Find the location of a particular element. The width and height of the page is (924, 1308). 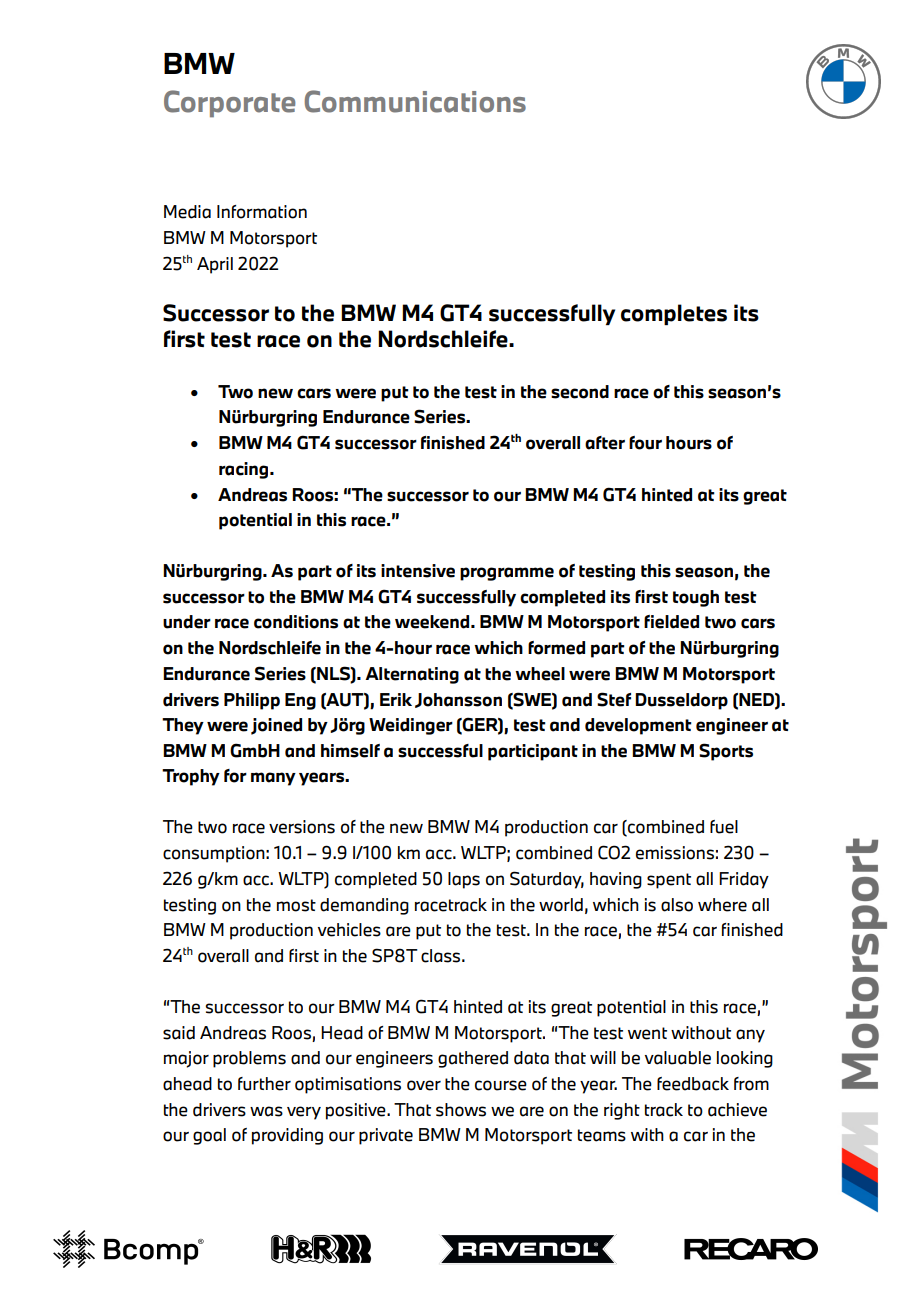

Sports is located at coordinates (726, 752).
